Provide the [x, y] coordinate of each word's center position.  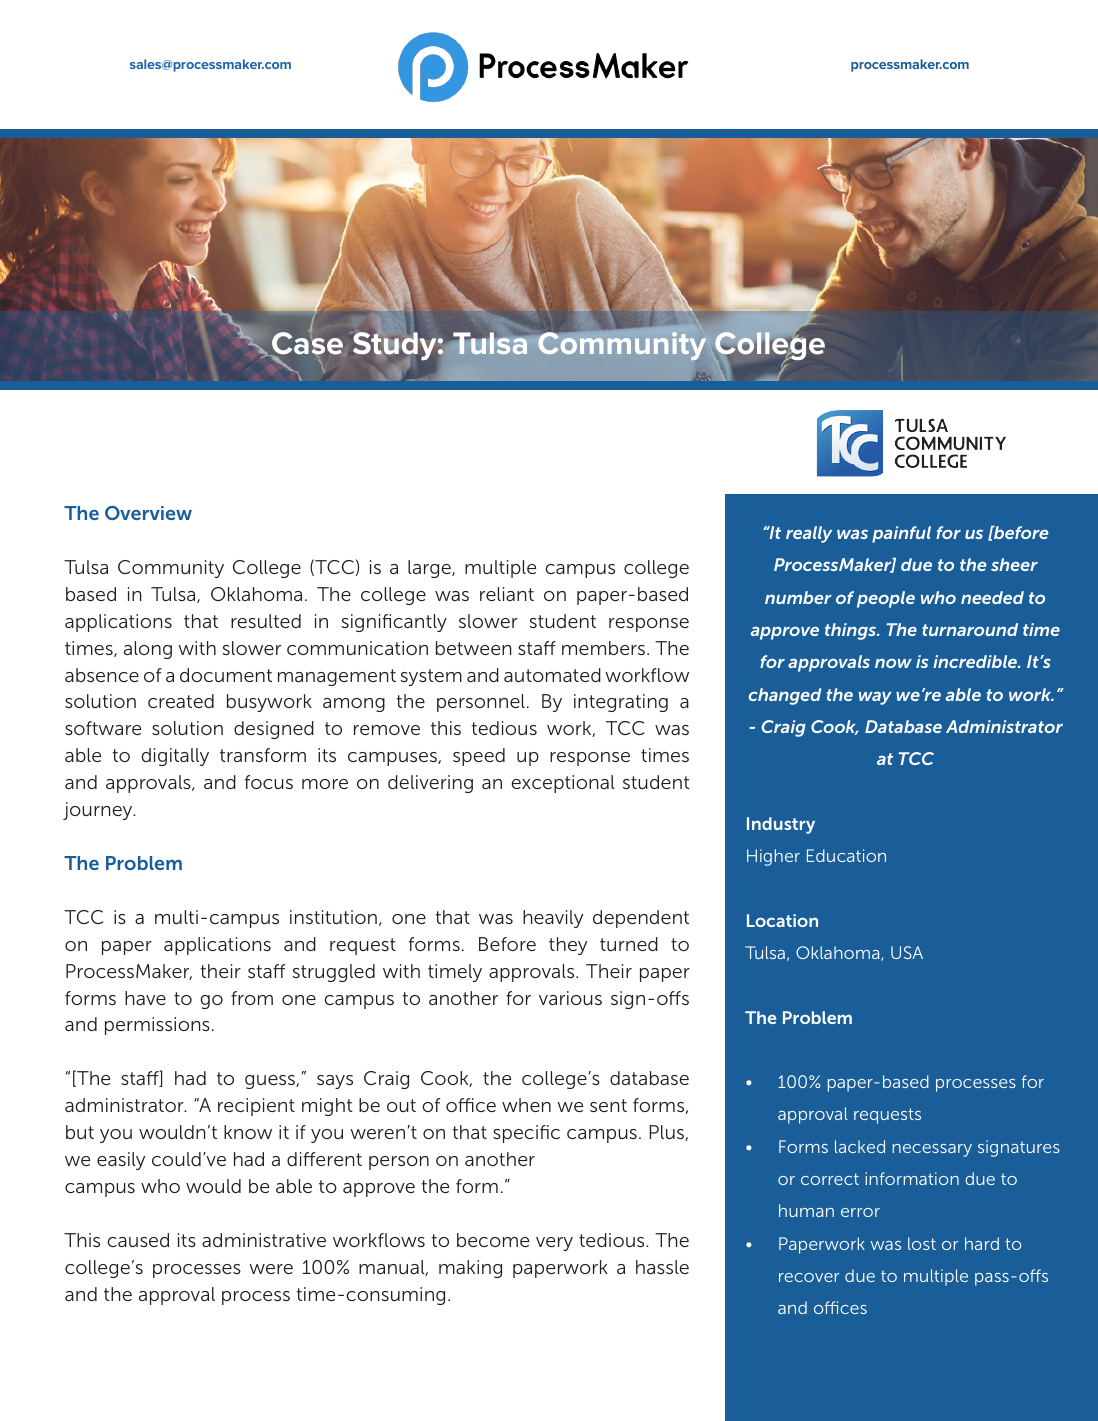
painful [901, 534]
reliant [507, 594]
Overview [148, 513]
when [526, 1105]
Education [846, 855]
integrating [621, 703]
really [809, 534]
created [181, 701]
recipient [256, 1107]
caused [138, 1240]
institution [333, 917]
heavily [553, 919]
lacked [860, 1146]
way [875, 698]
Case [306, 343]
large [430, 569]
